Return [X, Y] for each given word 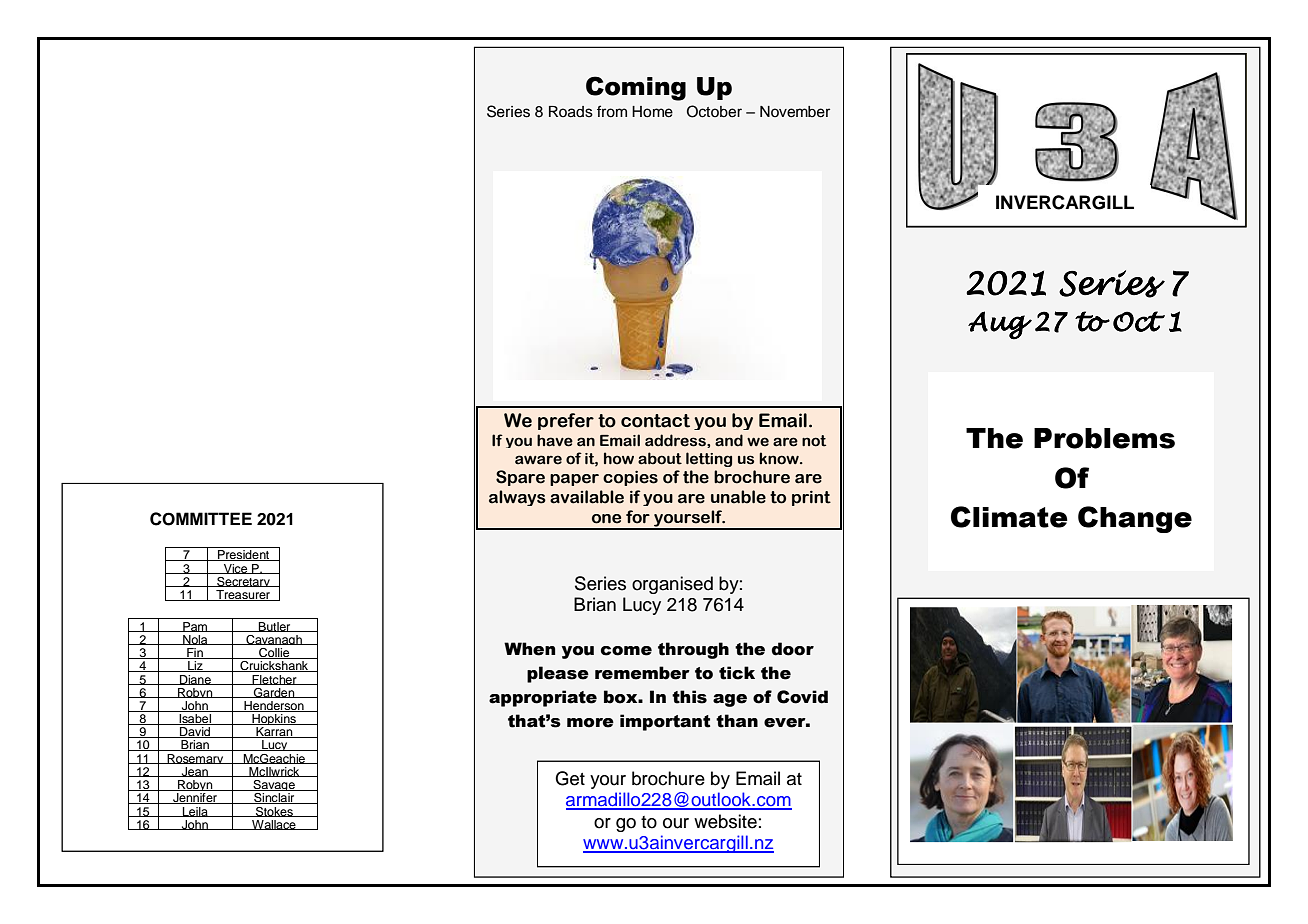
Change [1135, 519]
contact [655, 421]
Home [652, 112]
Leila [195, 812]
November [795, 112]
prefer [566, 421]
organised [672, 585]
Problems [1104, 438]
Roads [571, 112]
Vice [236, 569]
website [725, 821]
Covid [802, 697]
